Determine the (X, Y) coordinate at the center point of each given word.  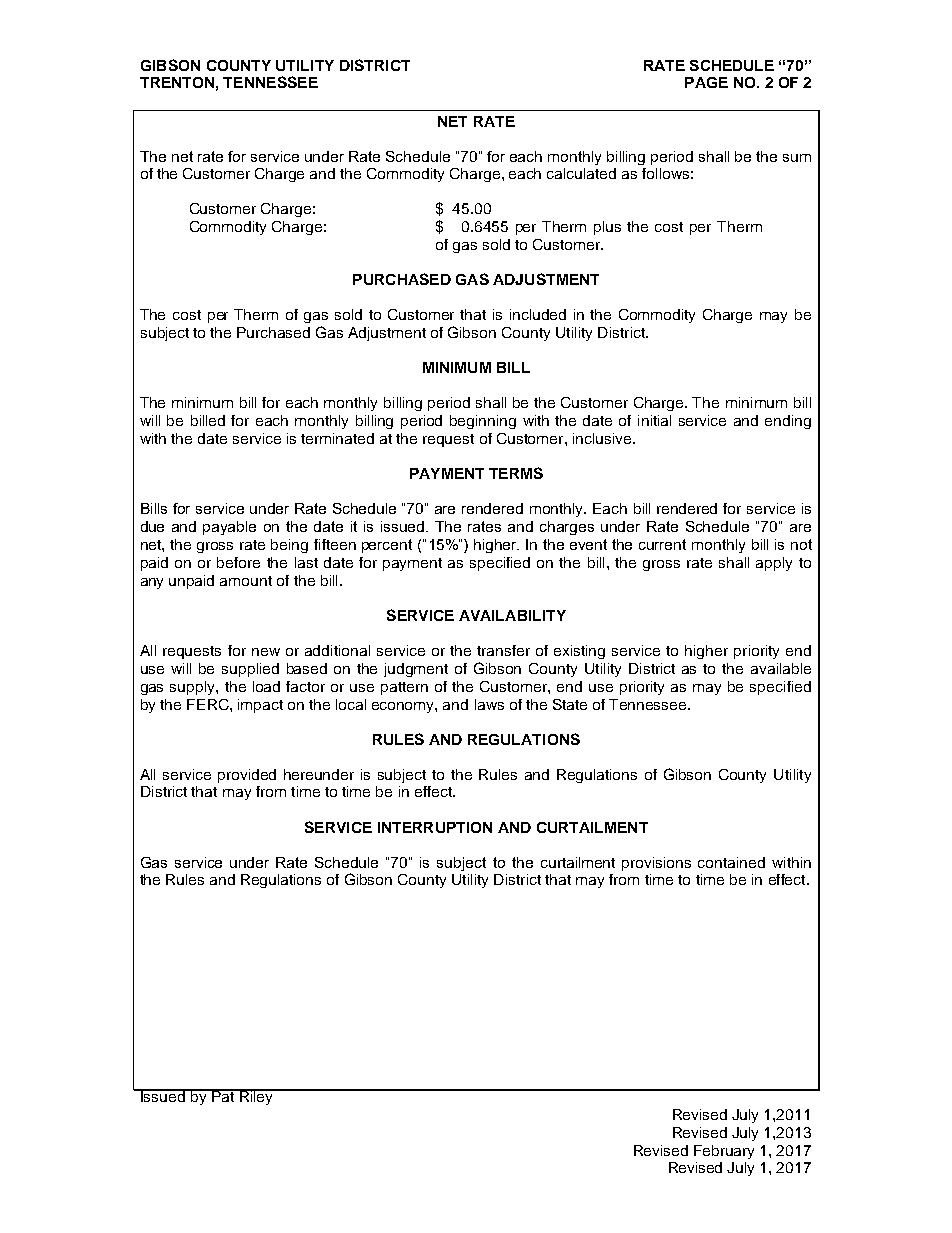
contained (731, 862)
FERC (209, 704)
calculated (581, 173)
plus (607, 228)
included (538, 314)
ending (788, 422)
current (662, 544)
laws (489, 704)
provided (247, 776)
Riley (256, 1097)
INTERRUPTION (435, 827)
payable (229, 528)
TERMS (516, 473)
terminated (337, 438)
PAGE (706, 82)
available (781, 668)
